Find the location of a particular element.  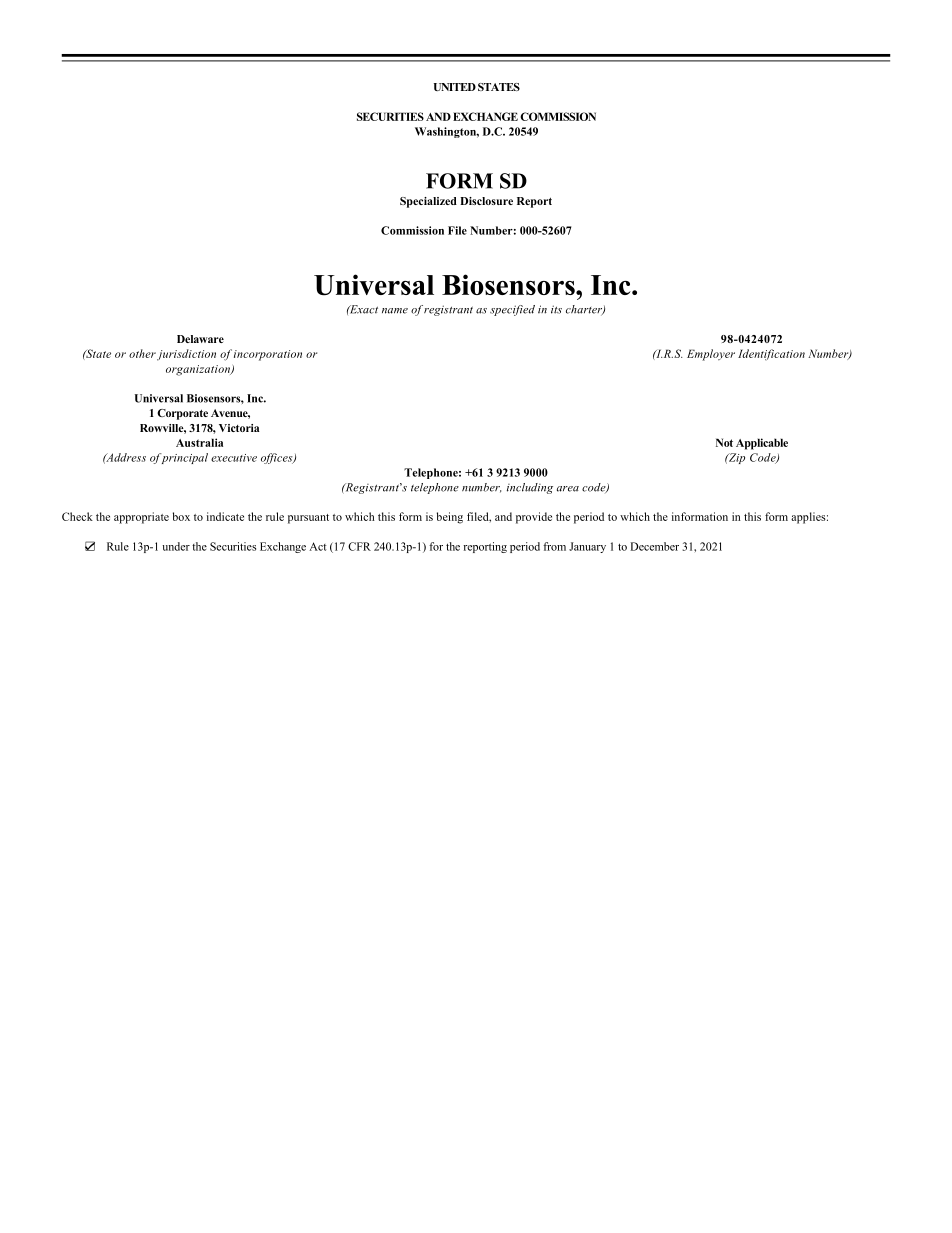

name is located at coordinates (395, 311).
